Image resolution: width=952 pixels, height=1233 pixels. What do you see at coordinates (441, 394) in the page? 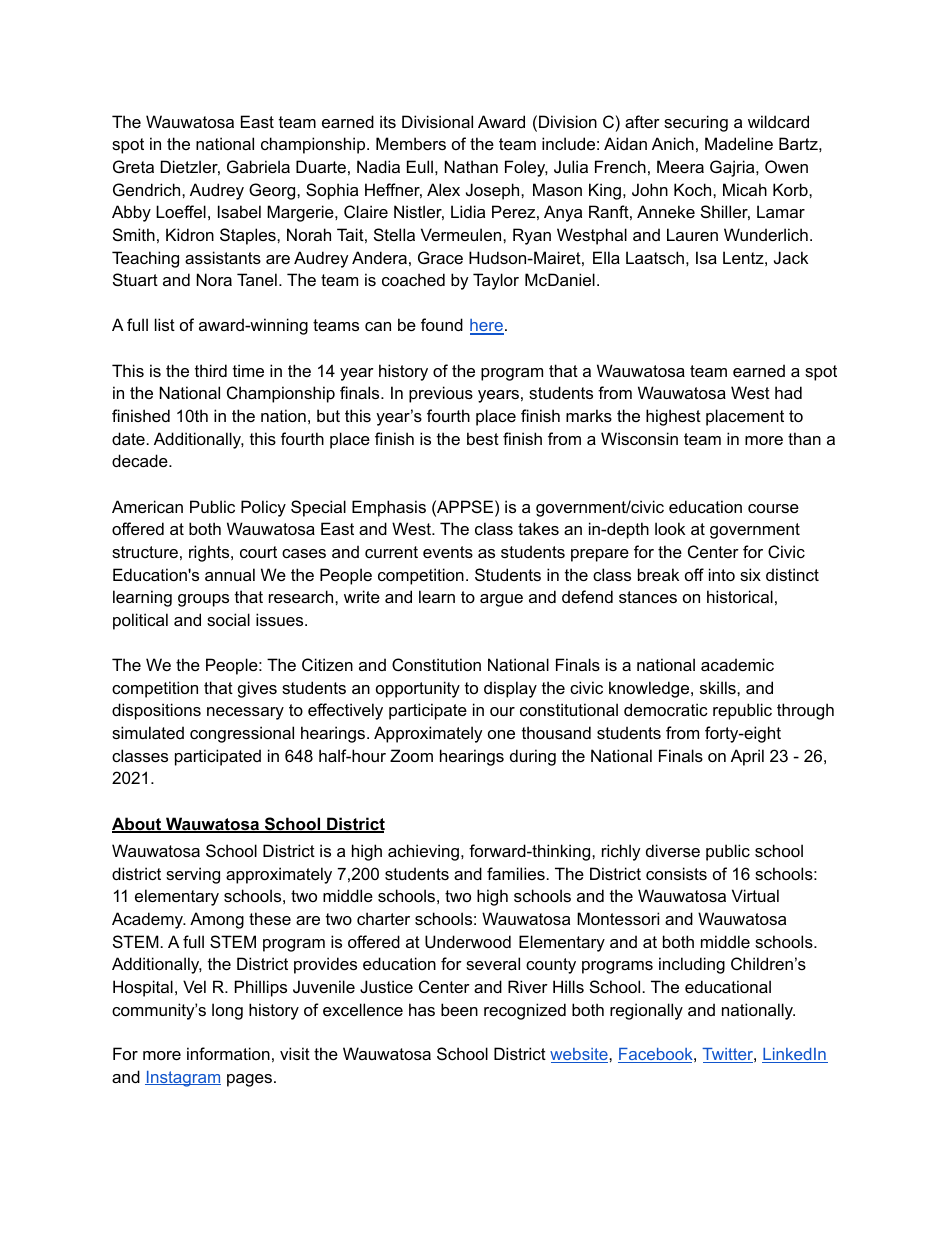
I see `previous` at bounding box center [441, 394].
